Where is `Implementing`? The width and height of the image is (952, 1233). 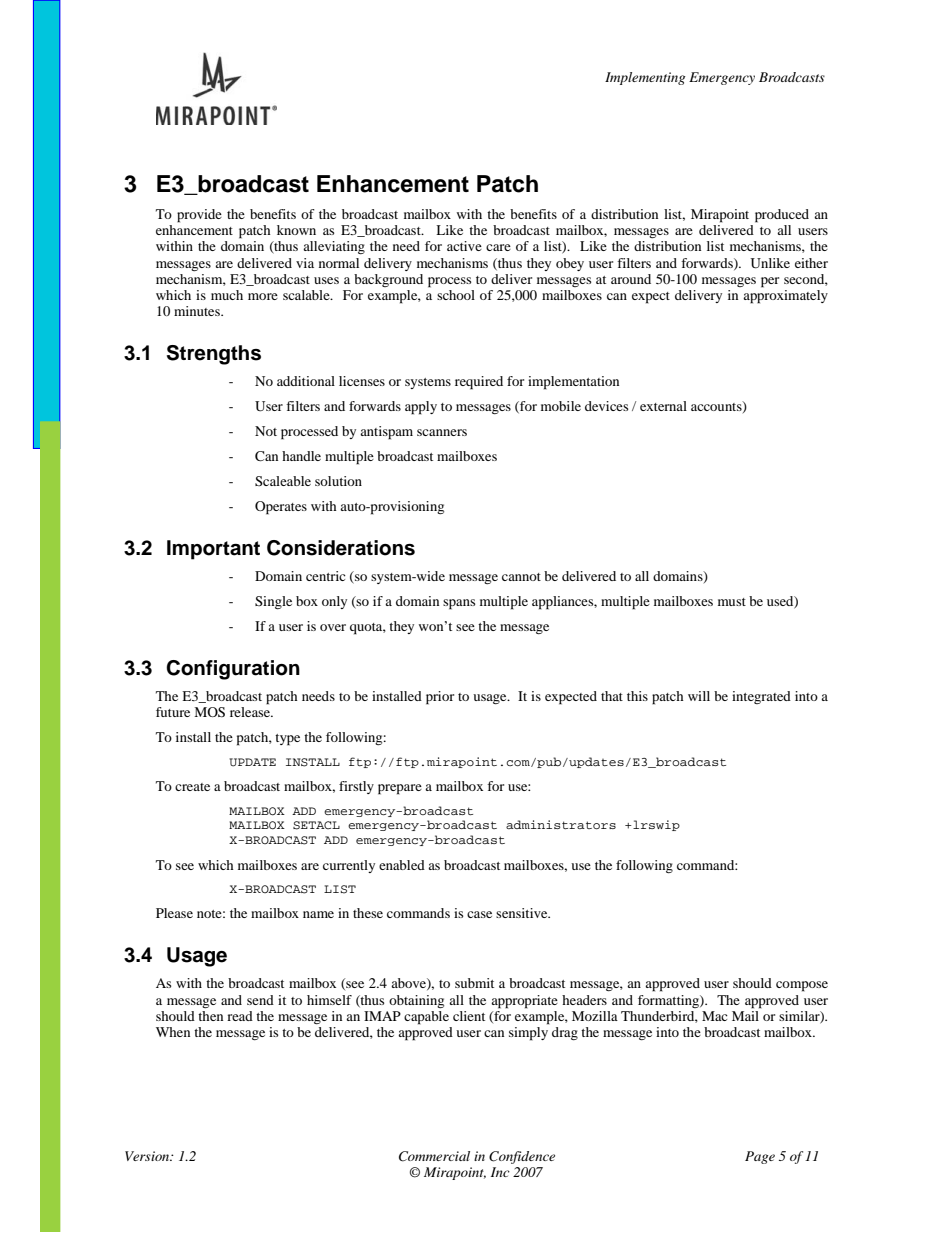
Implementing is located at coordinates (645, 78).
